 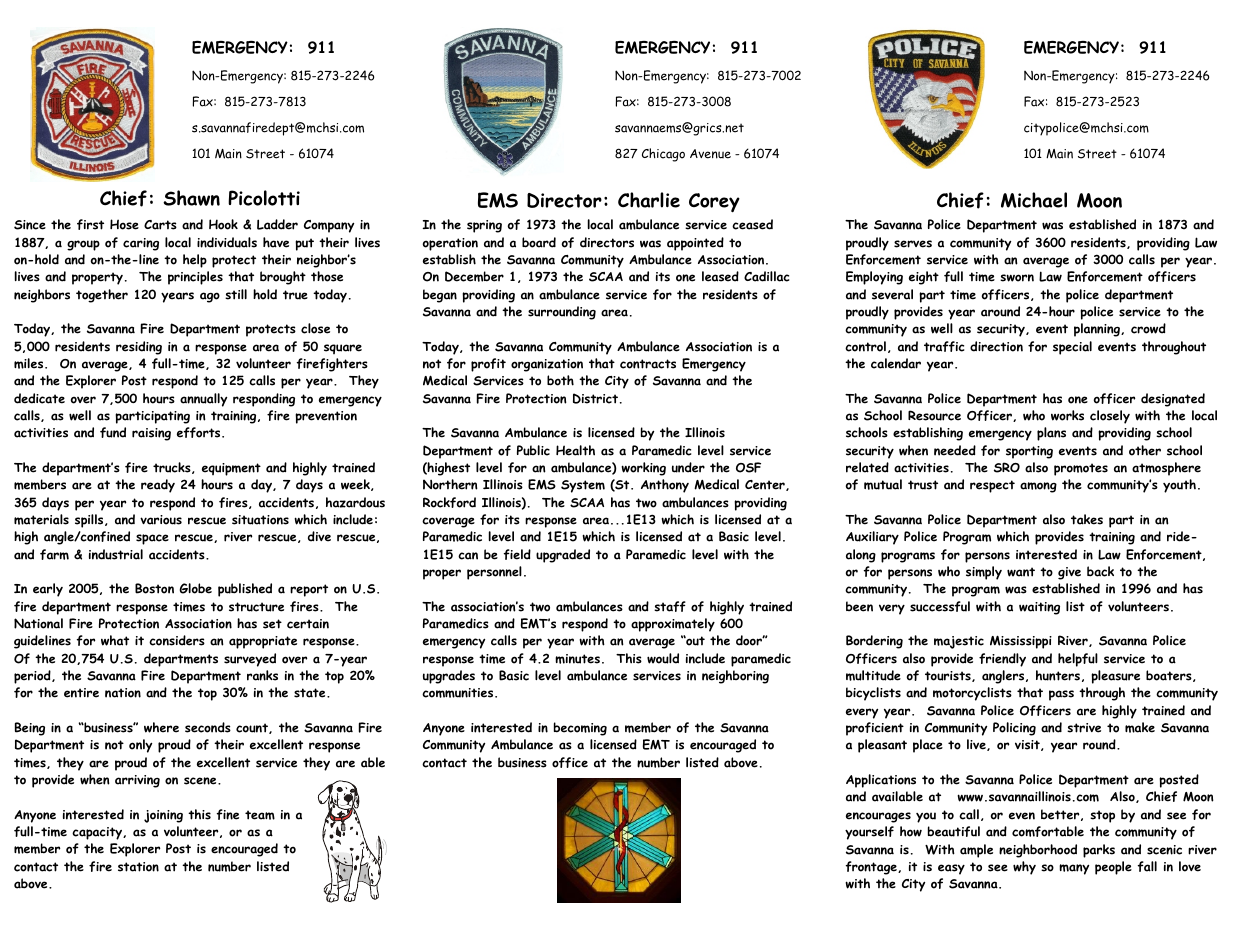 I want to click on Chicago, so click(x=663, y=155).
